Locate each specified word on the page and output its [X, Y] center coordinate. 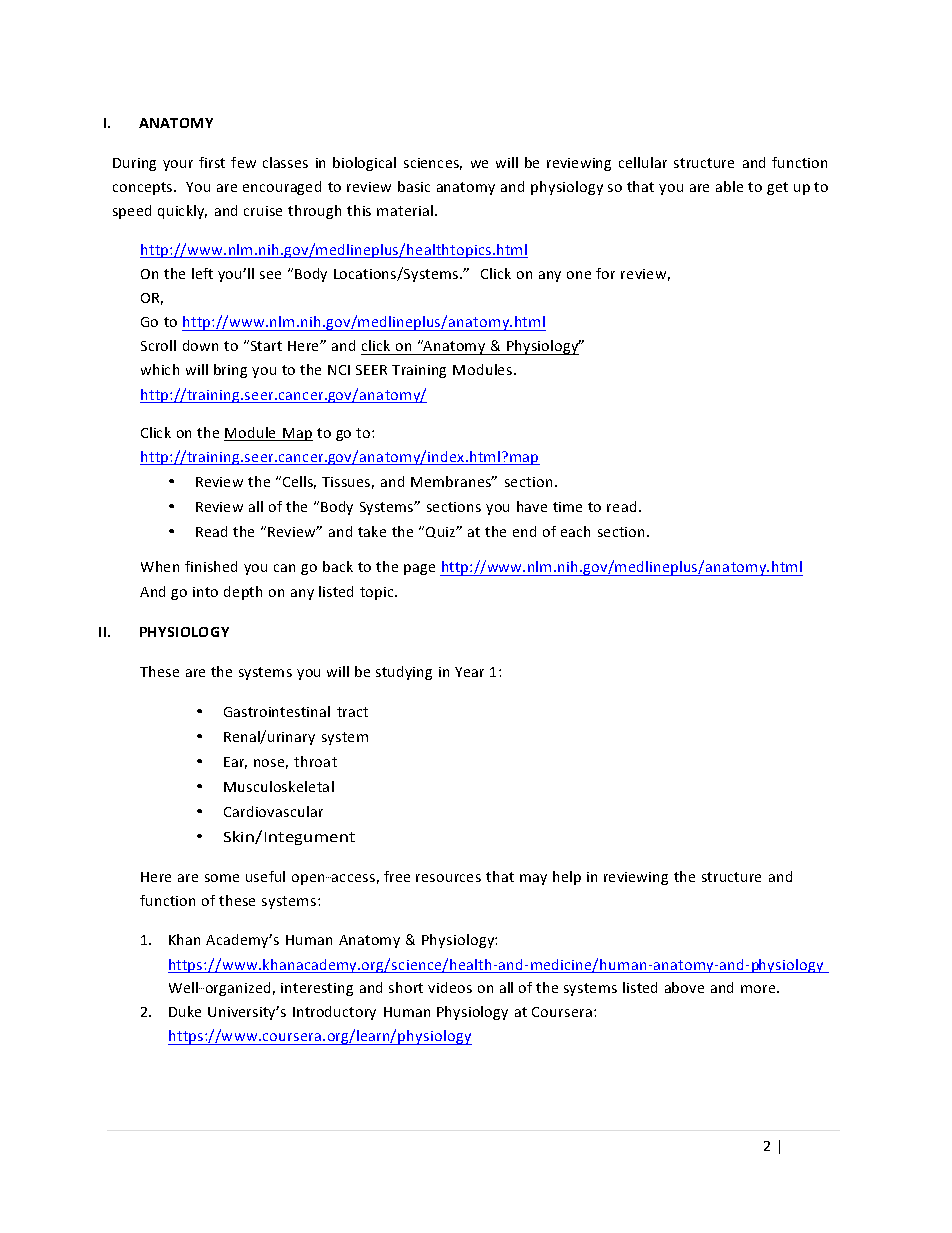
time [567, 507]
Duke [185, 1011]
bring [230, 371]
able [729, 186]
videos [450, 987]
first [212, 162]
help [567, 878]
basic [414, 186]
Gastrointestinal [277, 711]
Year [469, 672]
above [684, 987]
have [532, 506]
